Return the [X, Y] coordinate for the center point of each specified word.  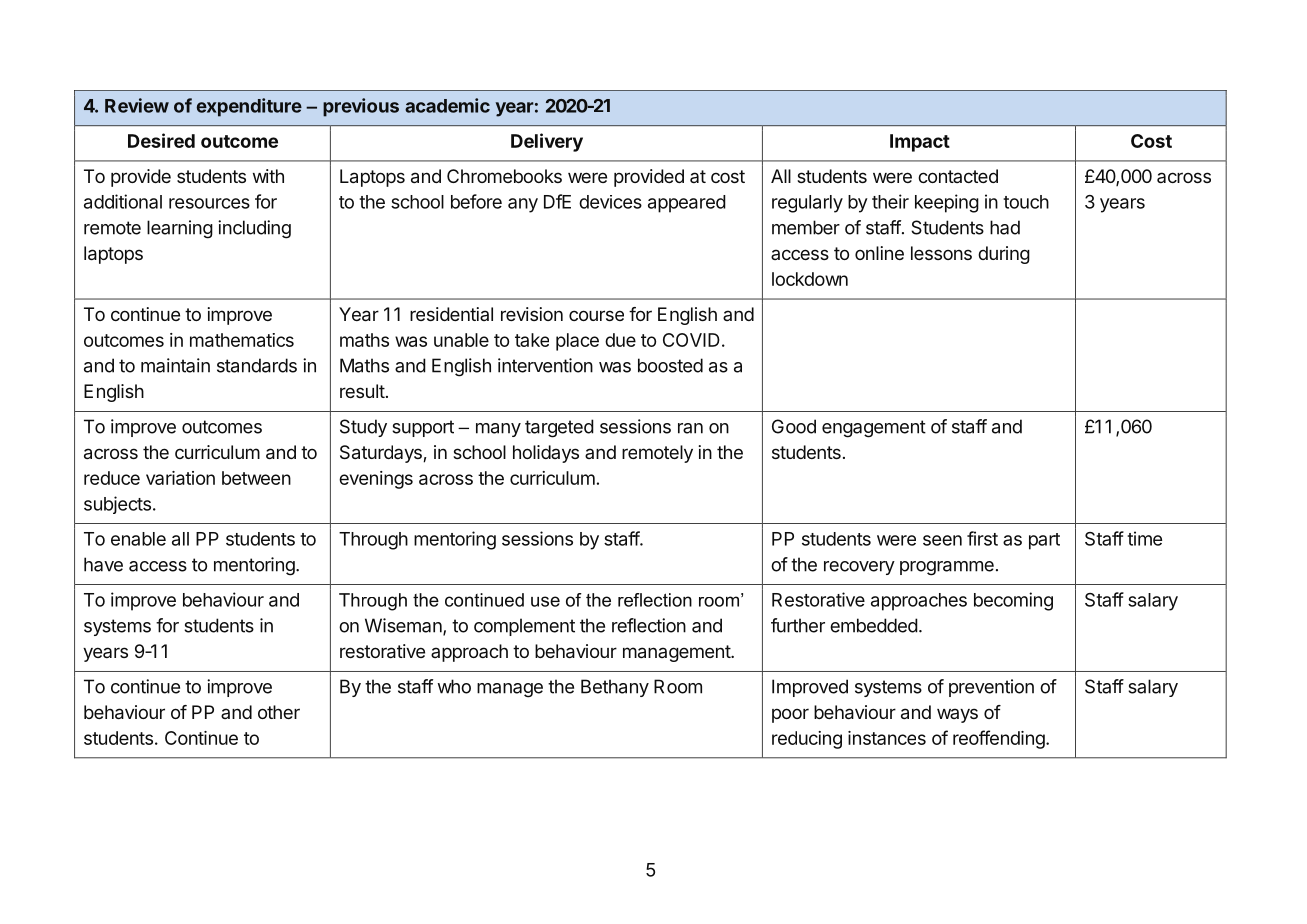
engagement [874, 429]
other [279, 712]
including [254, 229]
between [256, 478]
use [545, 601]
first [982, 538]
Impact [920, 143]
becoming [1013, 601]
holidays [546, 454]
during [1004, 255]
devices [610, 202]
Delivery [547, 142]
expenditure [249, 107]
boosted [670, 365]
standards [257, 365]
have [103, 564]
